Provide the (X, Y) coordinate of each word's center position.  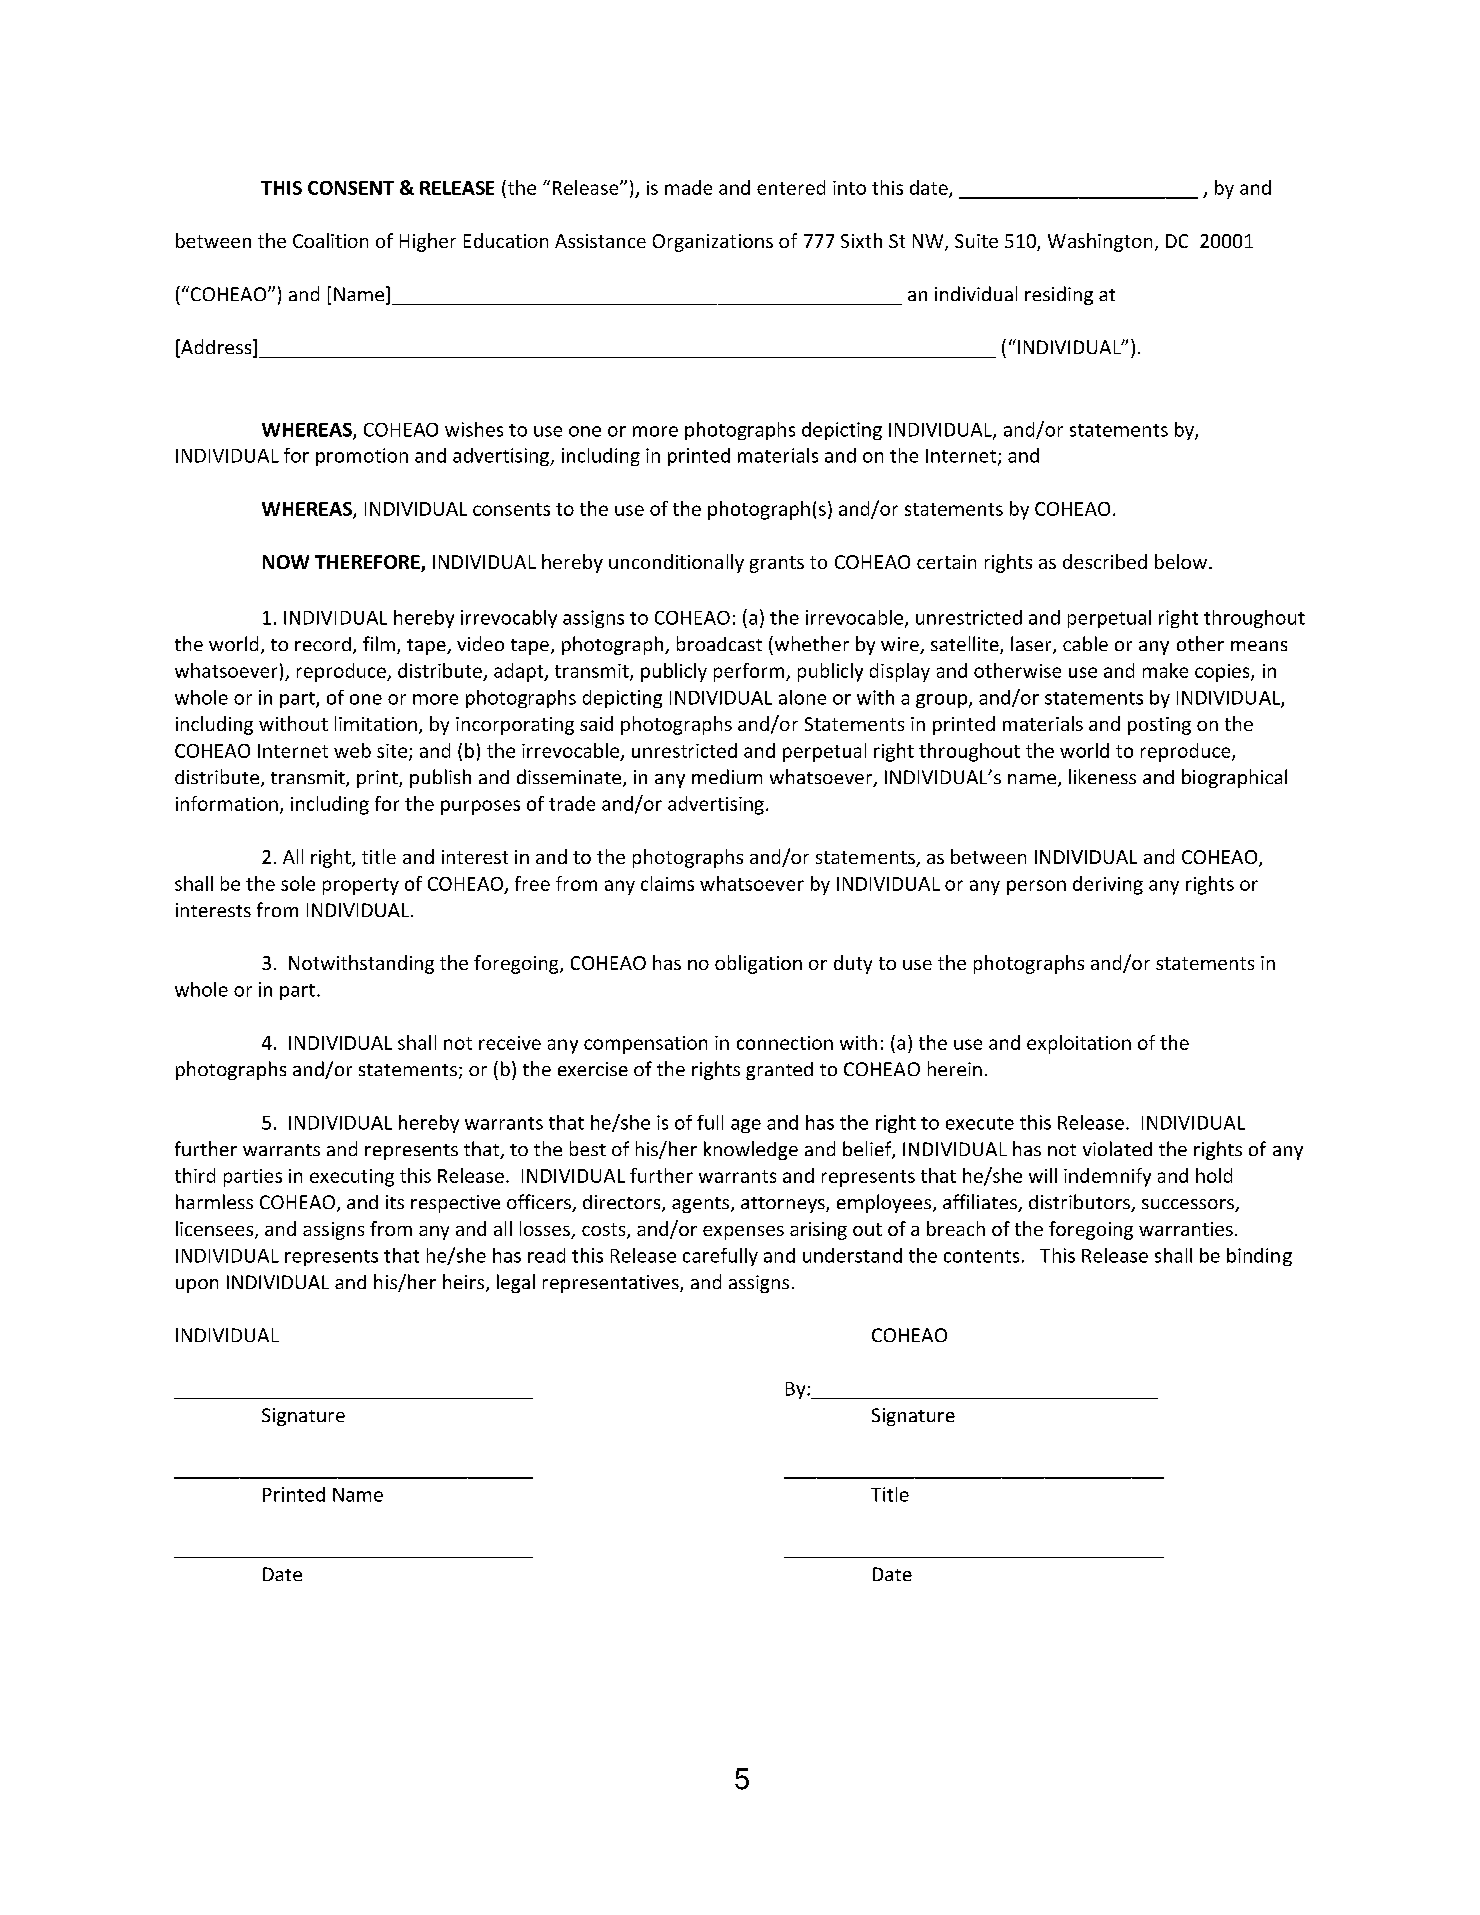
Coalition (330, 240)
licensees (216, 1230)
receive (510, 1043)
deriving (1108, 885)
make (1165, 670)
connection (785, 1043)
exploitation (1079, 1044)
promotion (362, 457)
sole (298, 883)
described (1105, 561)
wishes (474, 429)
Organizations (713, 243)
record (323, 644)
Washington (1100, 242)
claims (667, 883)
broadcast (719, 643)
